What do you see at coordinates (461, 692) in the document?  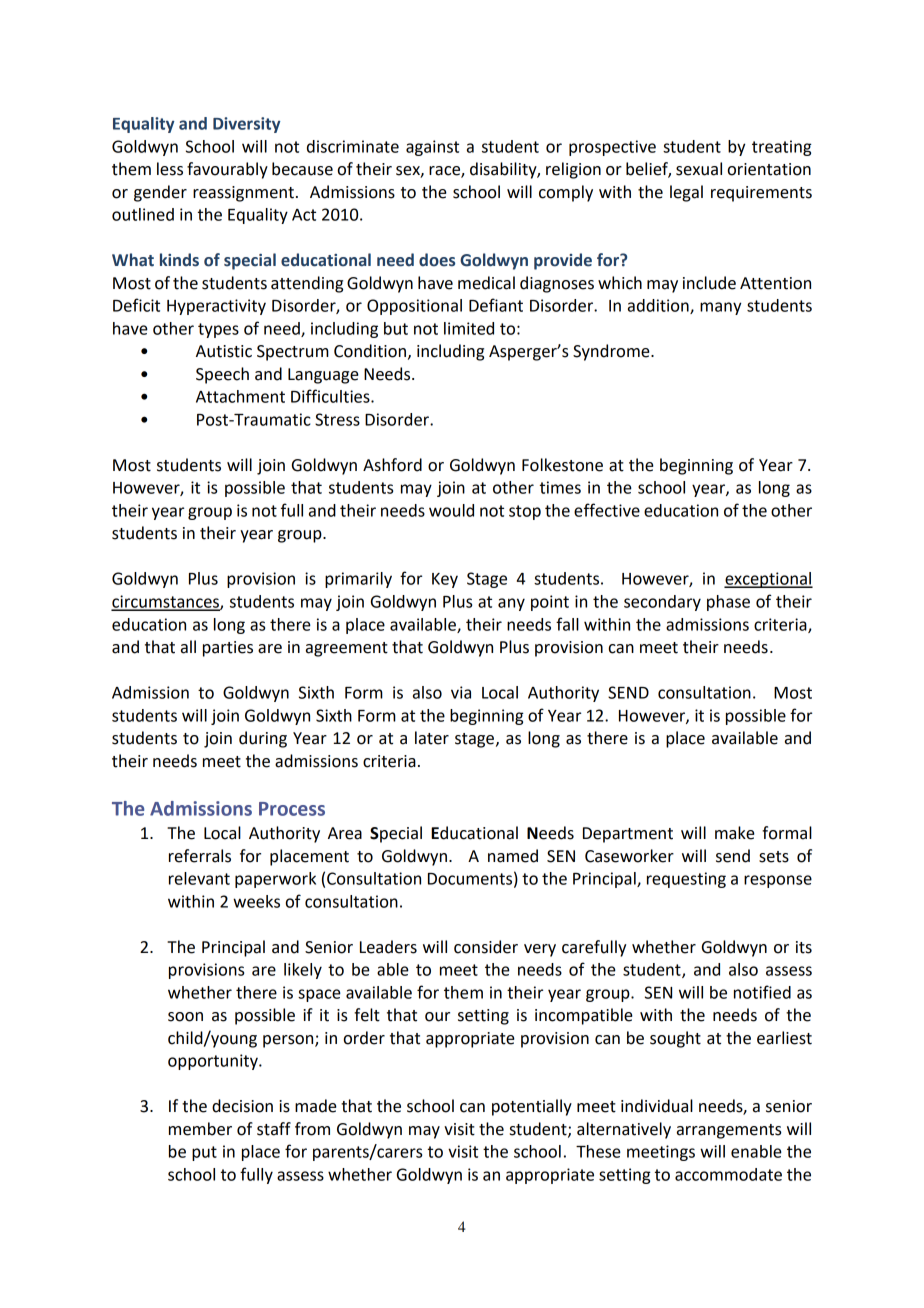 I see `via` at bounding box center [461, 692].
